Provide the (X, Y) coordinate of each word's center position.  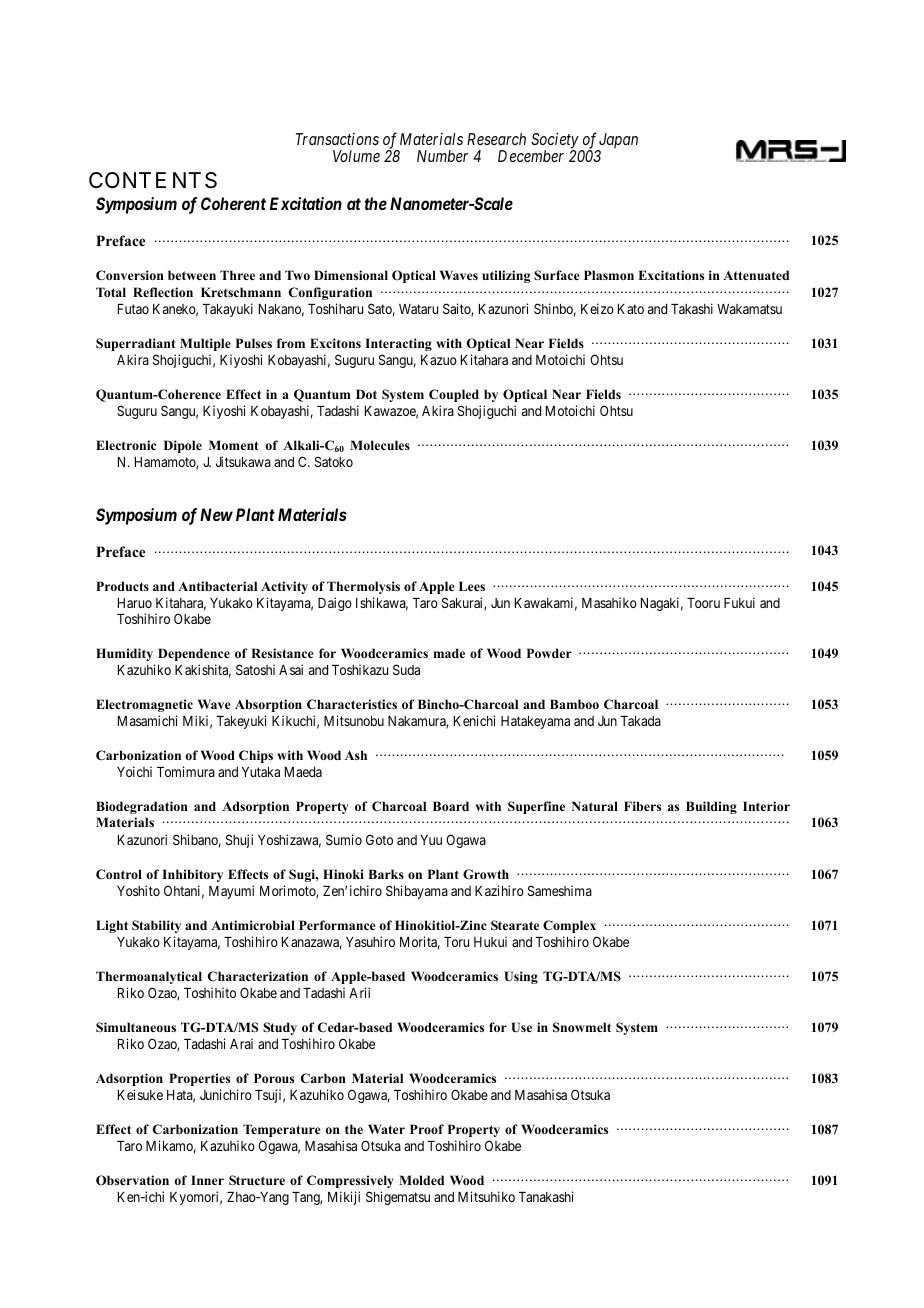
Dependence (194, 654)
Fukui (739, 602)
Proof (427, 1129)
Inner (207, 1180)
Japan (618, 142)
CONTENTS (153, 180)
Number (442, 156)
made (449, 653)
